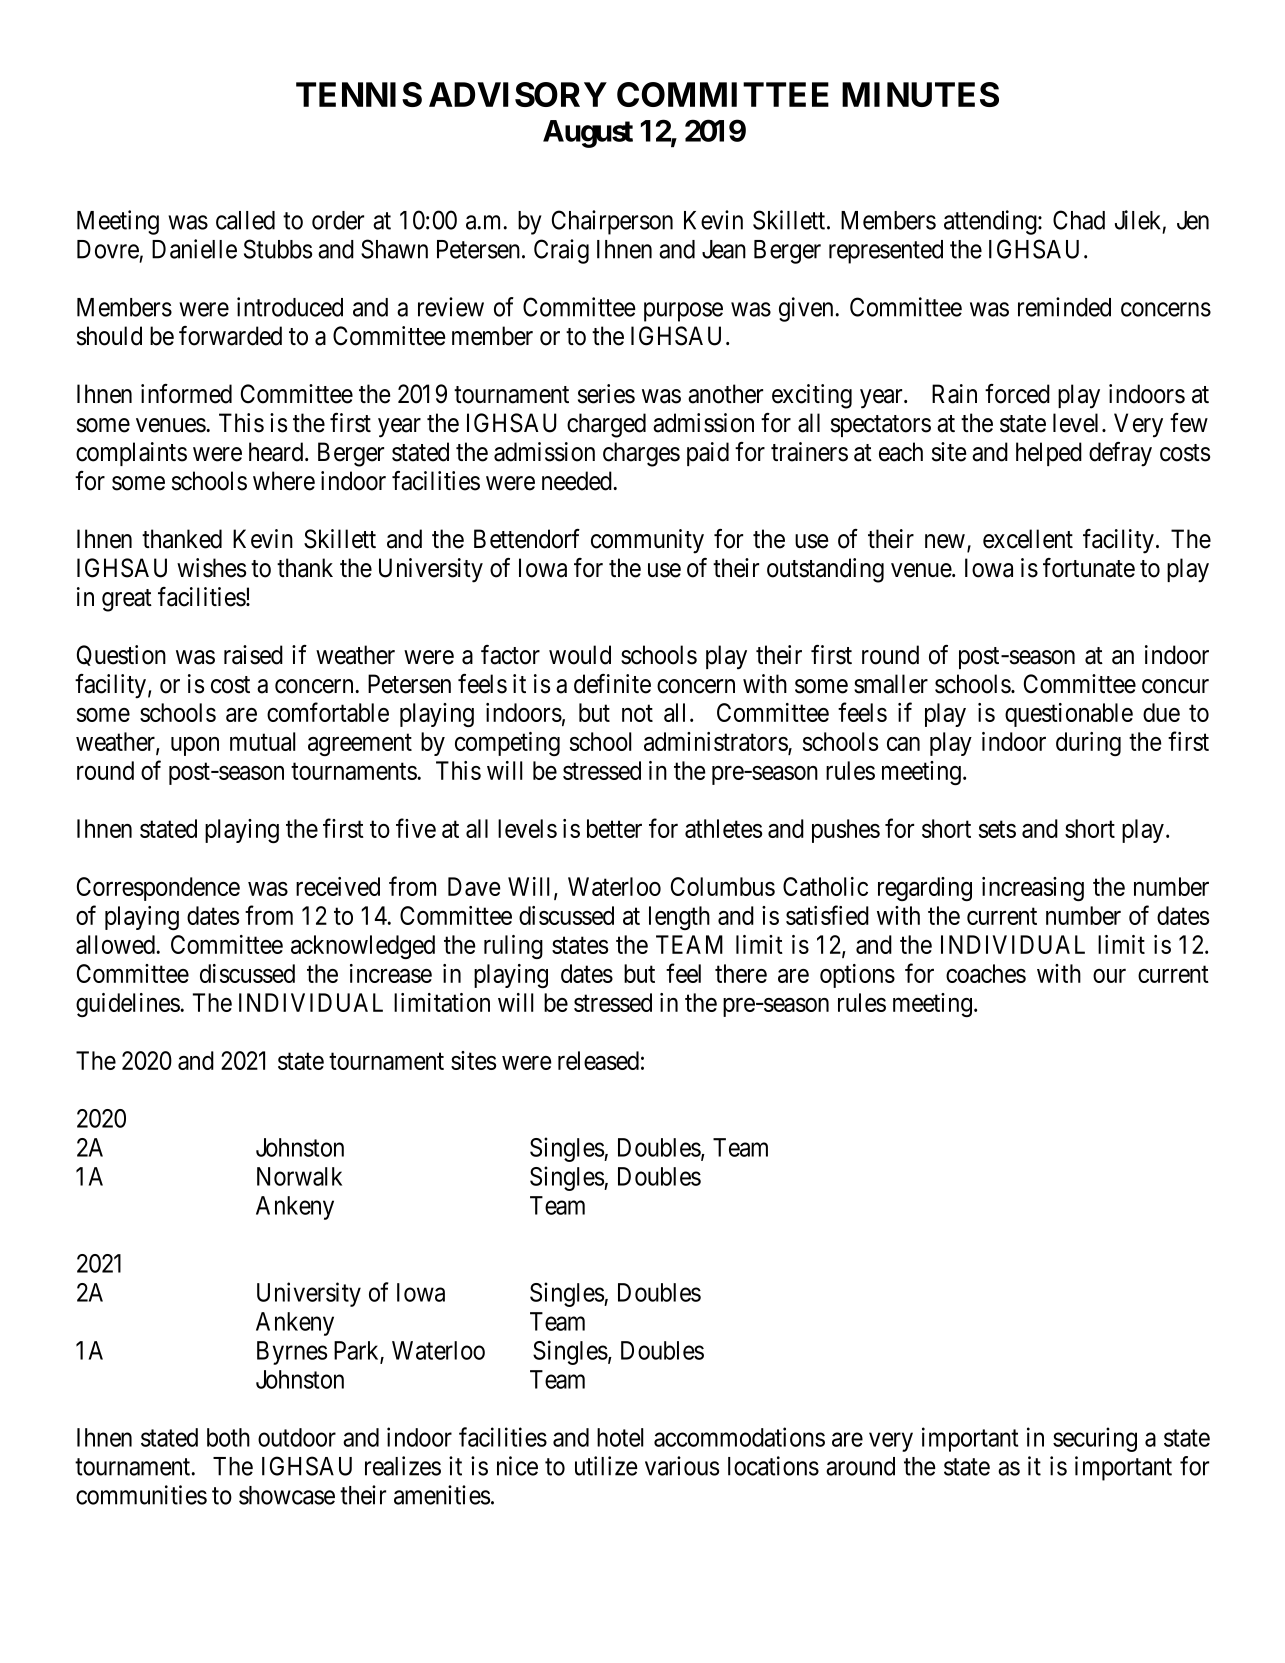  What do you see at coordinates (1088, 744) in the screenshot?
I see `during` at bounding box center [1088, 744].
